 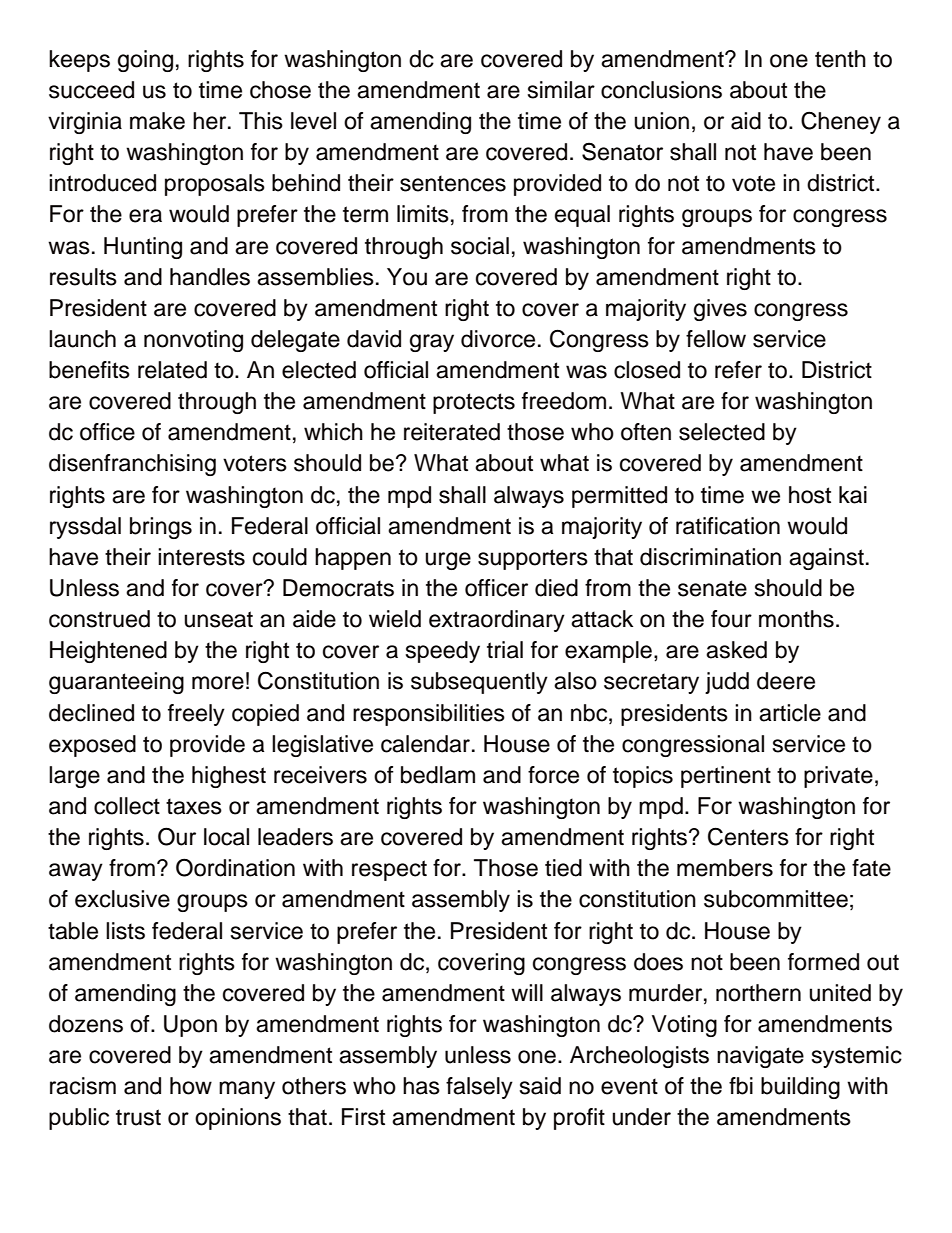 What do you see at coordinates (191, 1086) in the screenshot?
I see `how` at bounding box center [191, 1086].
